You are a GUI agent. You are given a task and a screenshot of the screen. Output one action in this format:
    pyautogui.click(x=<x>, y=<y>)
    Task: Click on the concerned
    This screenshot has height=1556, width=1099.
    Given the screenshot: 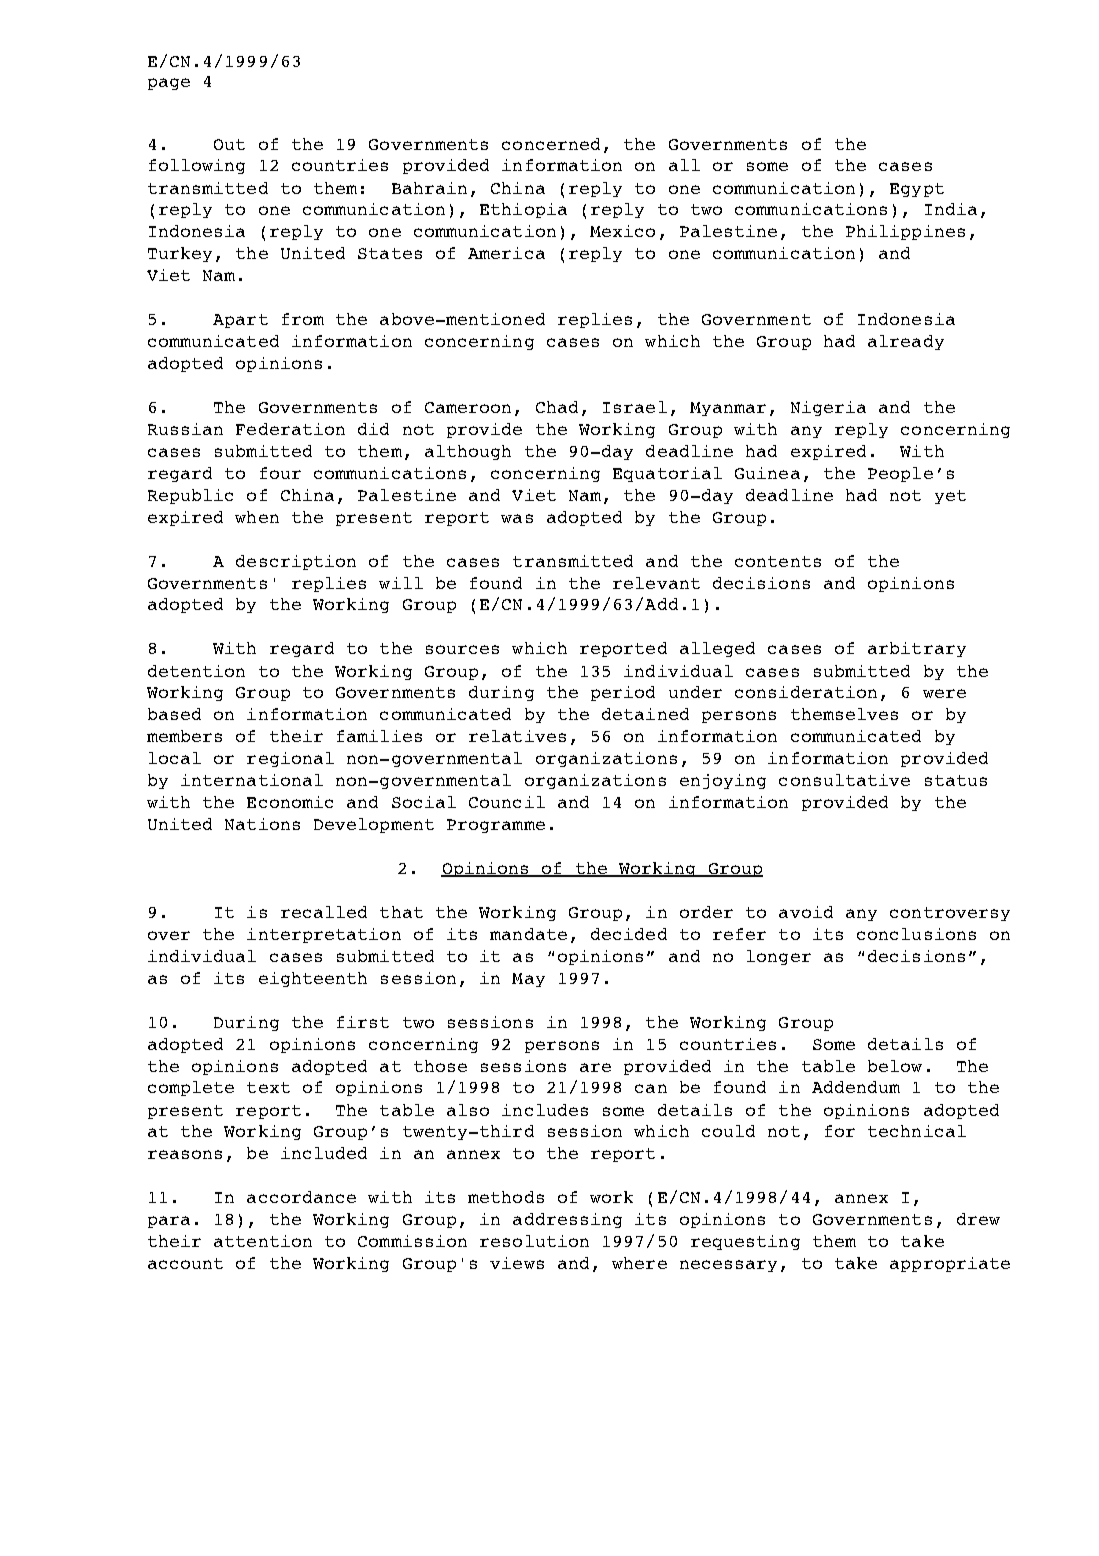 What is the action you would take?
    pyautogui.click(x=551, y=144)
